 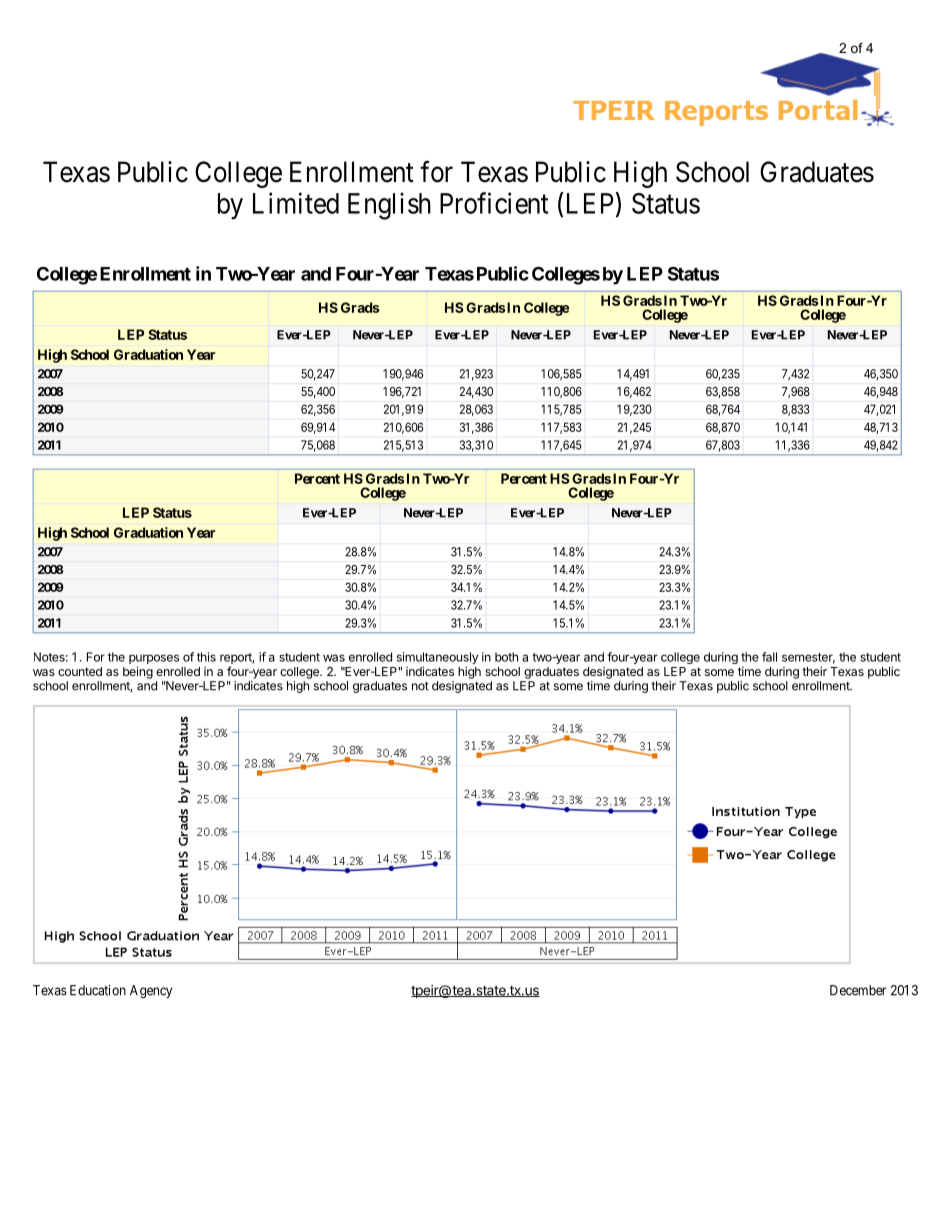 I want to click on English, so click(x=389, y=206).
